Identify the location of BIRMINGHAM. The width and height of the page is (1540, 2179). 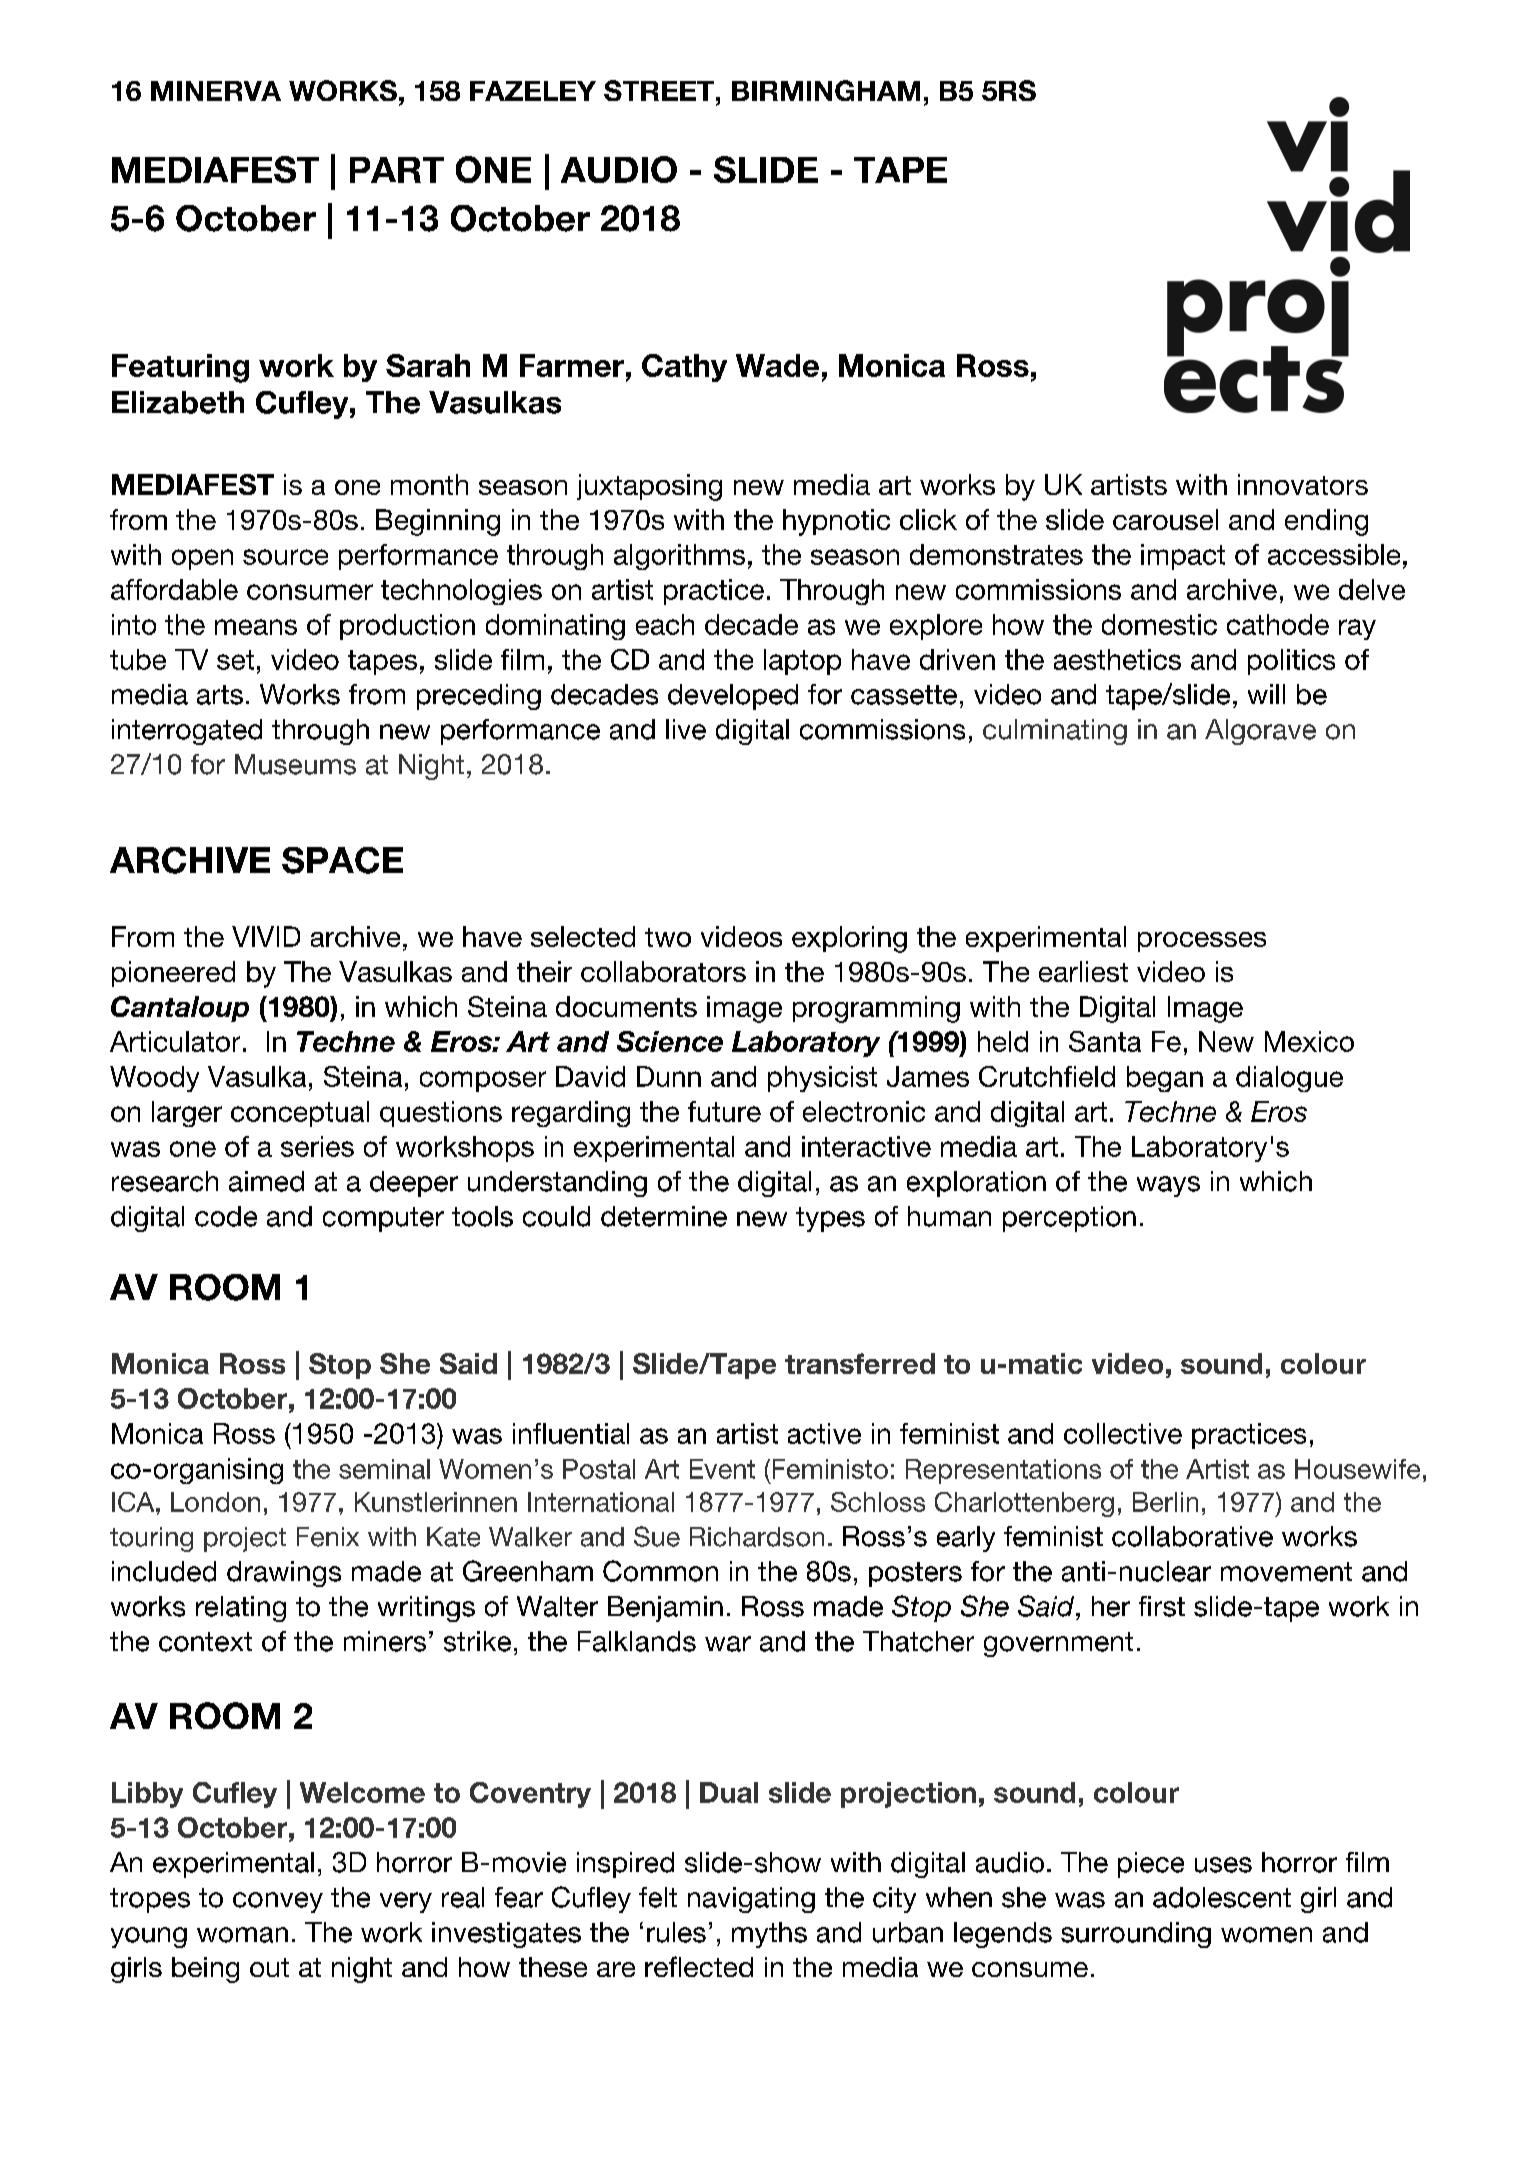
(826, 90).
